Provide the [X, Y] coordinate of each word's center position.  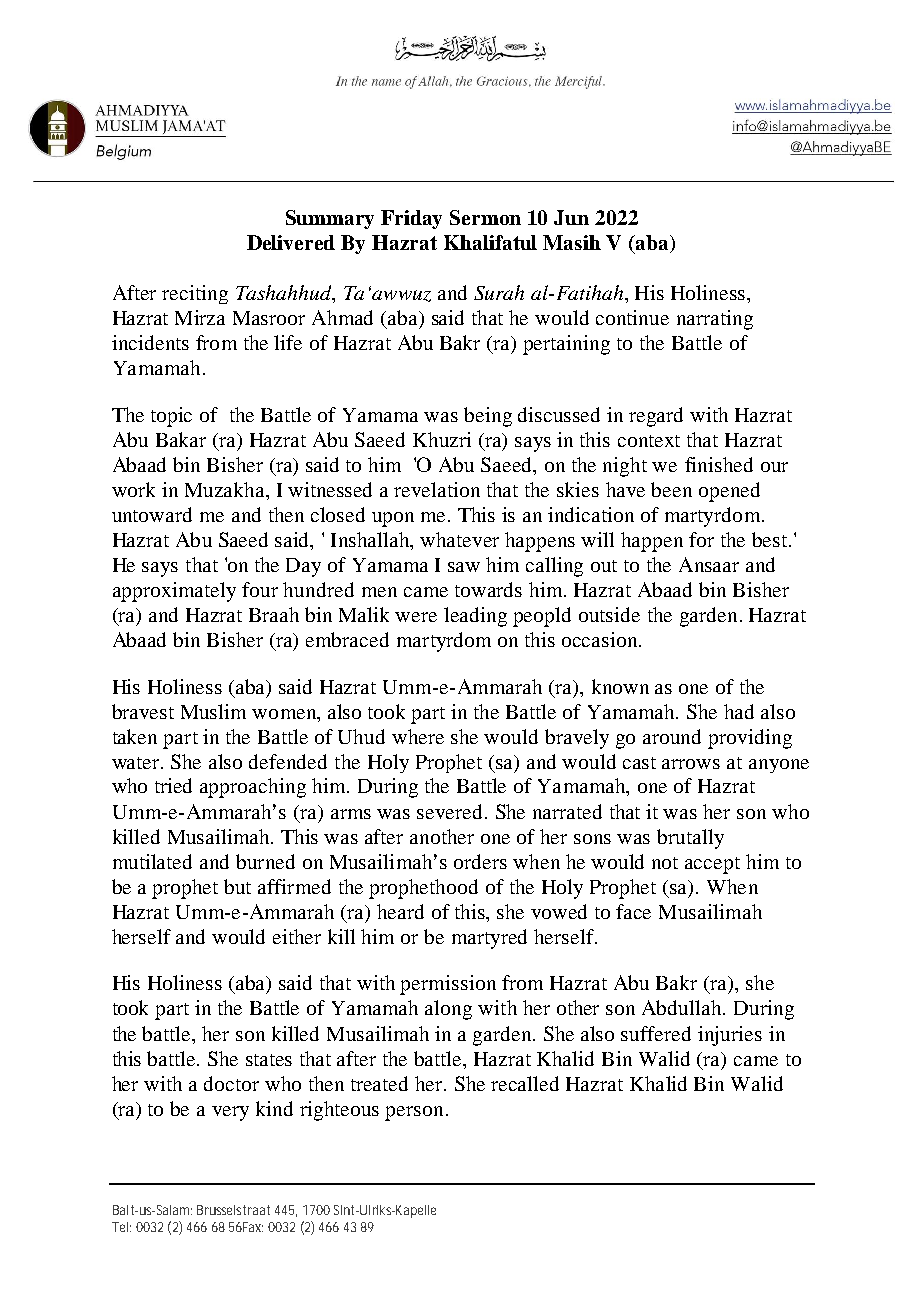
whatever [459, 539]
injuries [730, 1036]
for [701, 539]
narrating [715, 320]
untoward [152, 514]
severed [449, 811]
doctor [231, 1083]
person [414, 1113]
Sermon [485, 217]
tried [173, 785]
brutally [690, 839]
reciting [195, 294]
